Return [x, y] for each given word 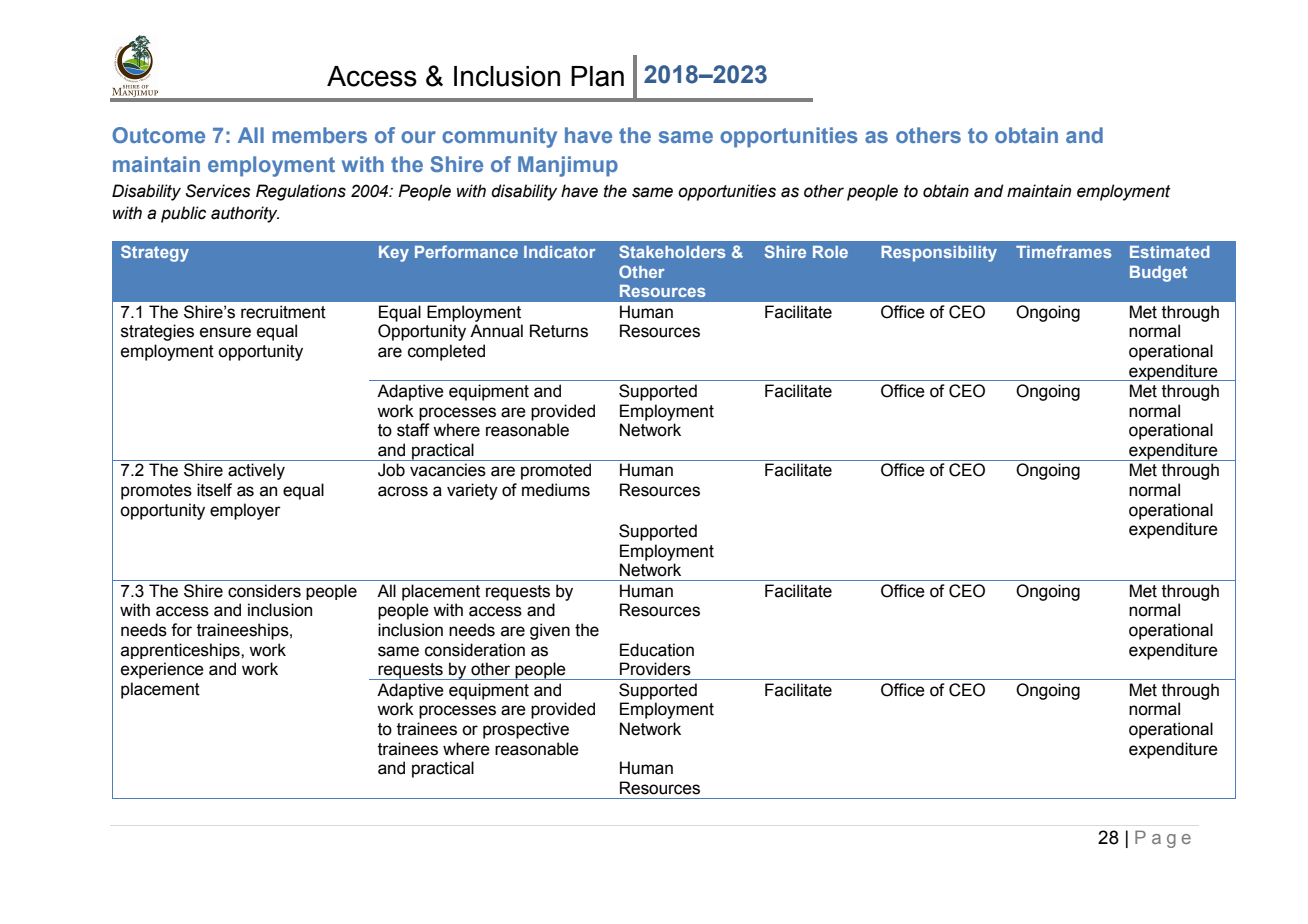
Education [657, 650]
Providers [655, 669]
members [320, 135]
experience [162, 670]
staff [413, 430]
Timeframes [1063, 251]
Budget [1158, 274]
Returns [559, 331]
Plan [597, 76]
